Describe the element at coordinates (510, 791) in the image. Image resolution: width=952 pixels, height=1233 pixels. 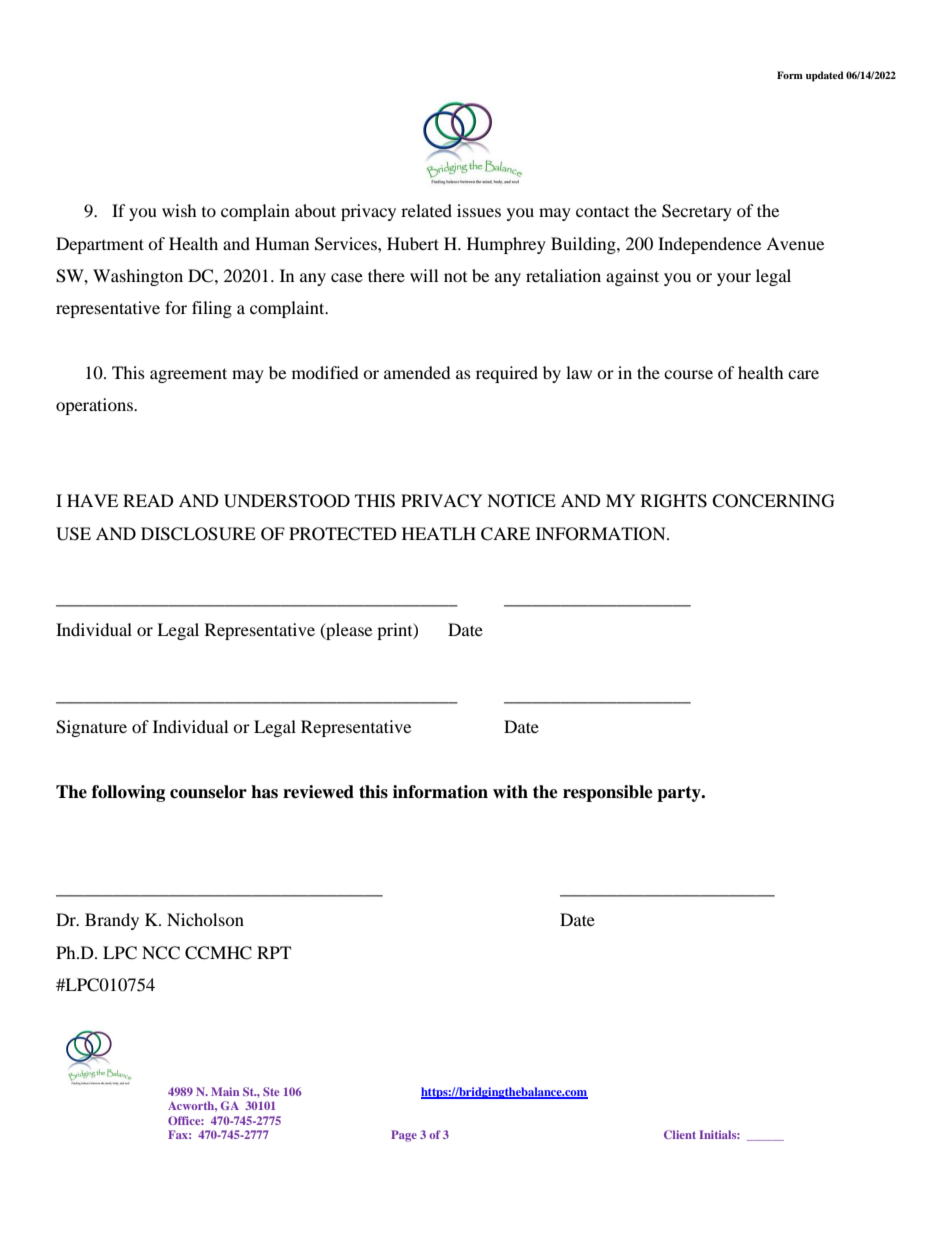
I see `with` at that location.
